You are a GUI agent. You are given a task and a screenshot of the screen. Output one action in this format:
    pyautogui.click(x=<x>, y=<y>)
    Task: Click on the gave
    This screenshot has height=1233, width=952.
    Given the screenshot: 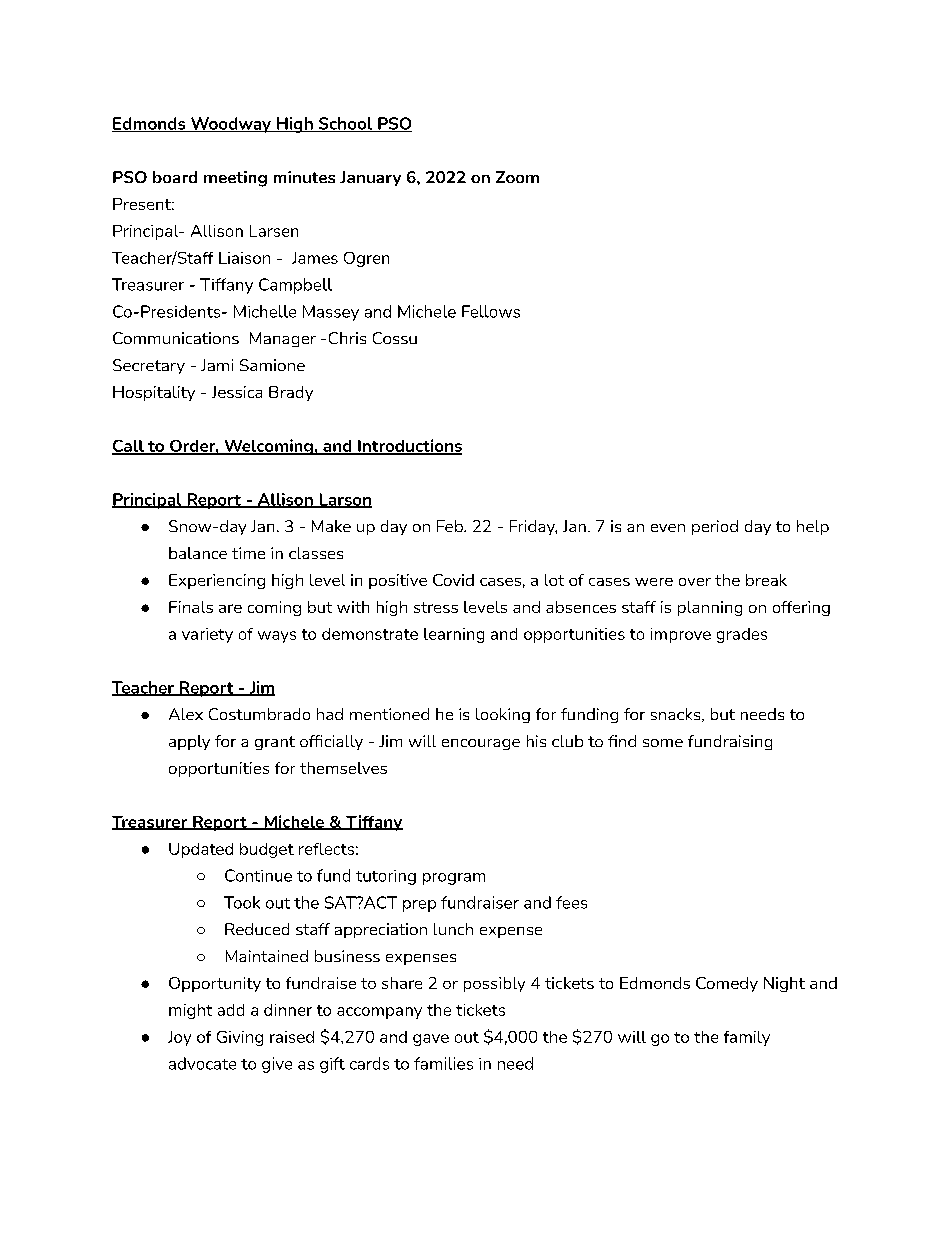 What is the action you would take?
    pyautogui.click(x=431, y=1040)
